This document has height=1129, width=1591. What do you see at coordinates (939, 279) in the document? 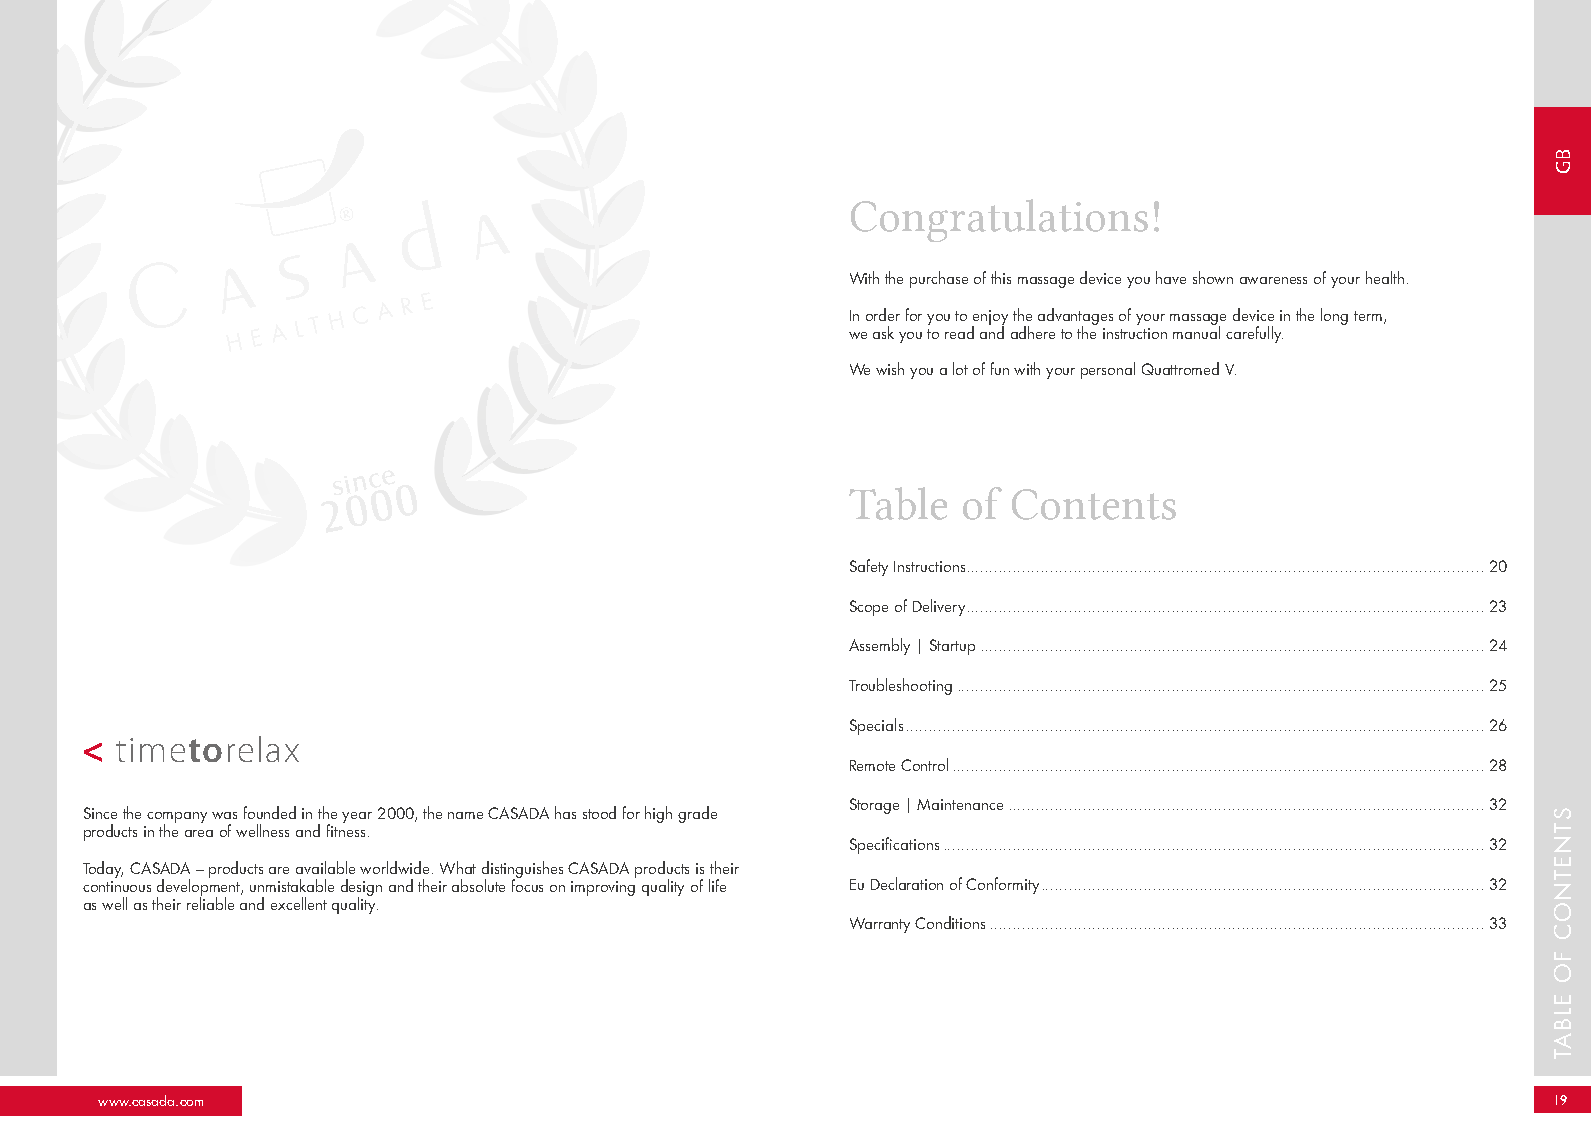
I see `purchase` at bounding box center [939, 279].
